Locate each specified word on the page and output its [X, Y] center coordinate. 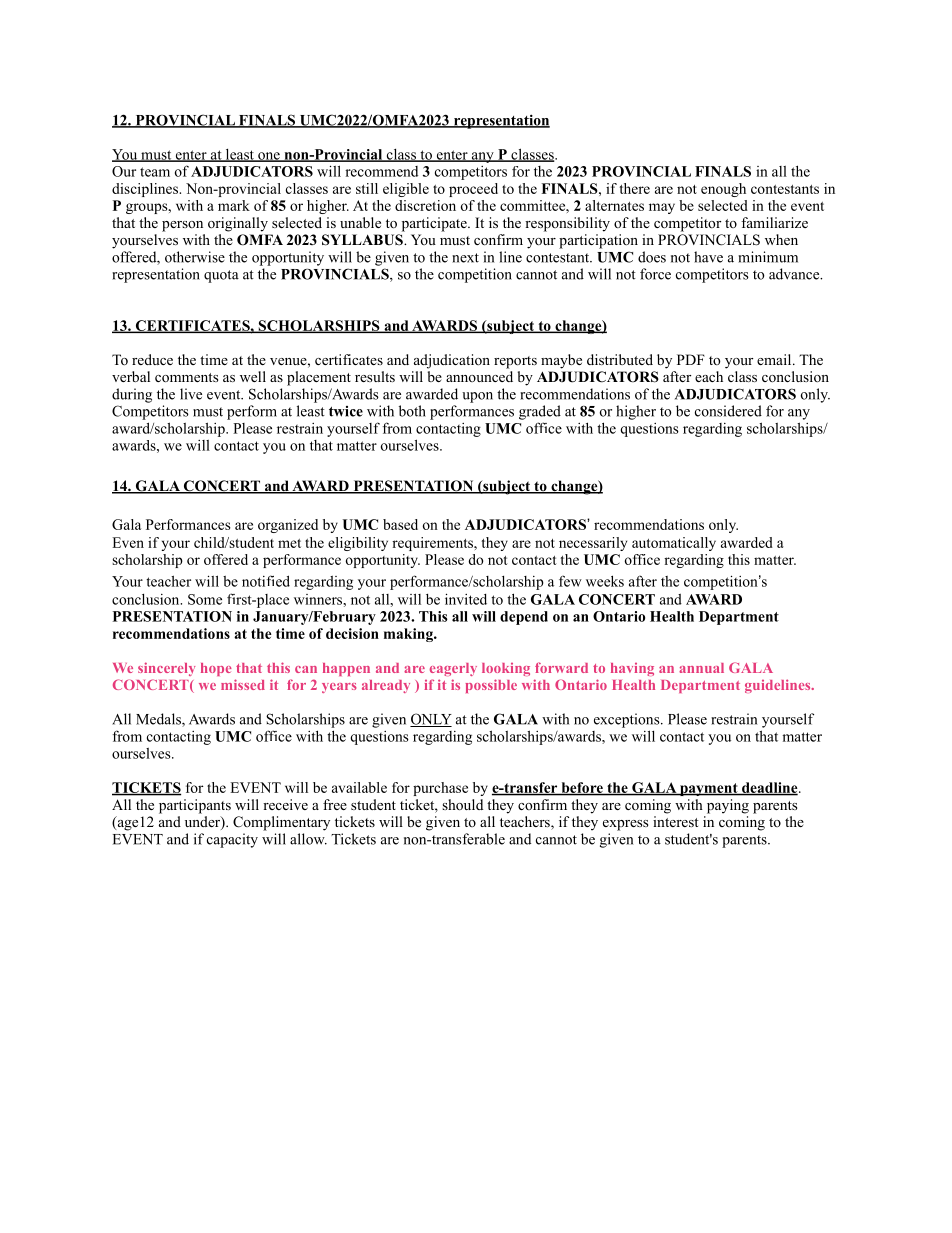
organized [288, 526]
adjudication [452, 361]
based [400, 524]
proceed [473, 190]
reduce [152, 359]
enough [723, 190]
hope [216, 669]
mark [234, 205]
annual [701, 668]
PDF [691, 359]
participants [195, 806]
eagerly [453, 669]
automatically [674, 544]
